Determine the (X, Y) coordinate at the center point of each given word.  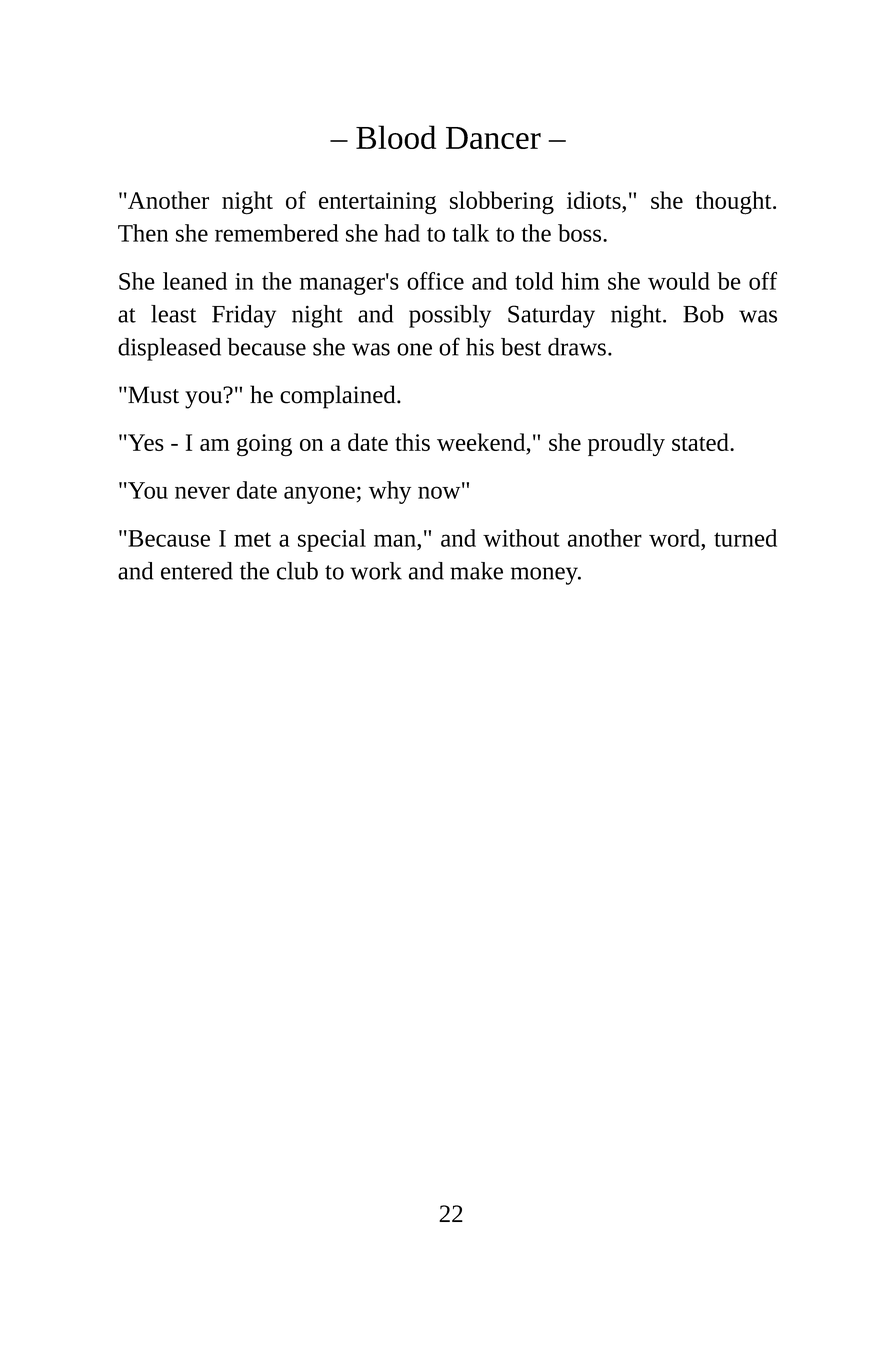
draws (577, 347)
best (521, 347)
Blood (396, 137)
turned (745, 538)
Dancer (493, 138)
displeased (169, 349)
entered (197, 571)
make (476, 571)
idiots (595, 200)
